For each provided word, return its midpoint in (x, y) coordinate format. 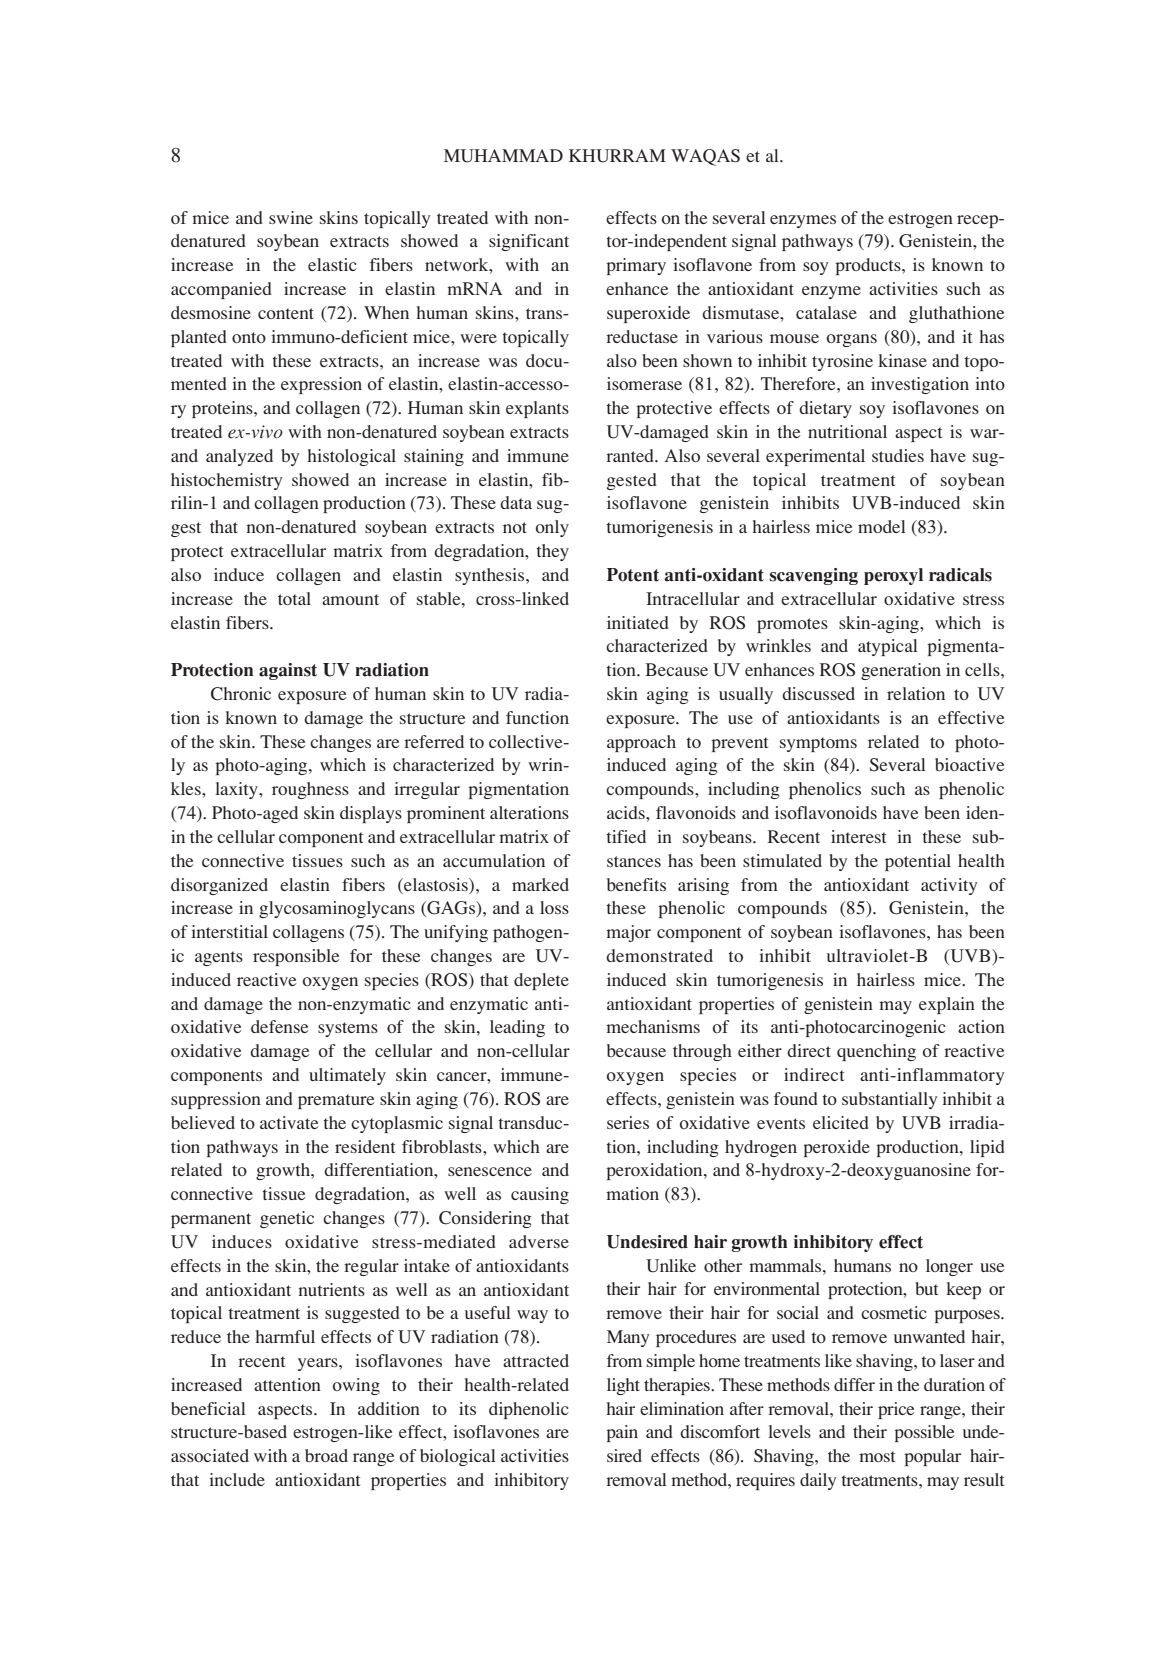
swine (291, 217)
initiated (638, 622)
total (294, 598)
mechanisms (653, 1026)
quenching (876, 1052)
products (869, 266)
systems (348, 1029)
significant (529, 242)
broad (326, 1455)
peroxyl (893, 576)
